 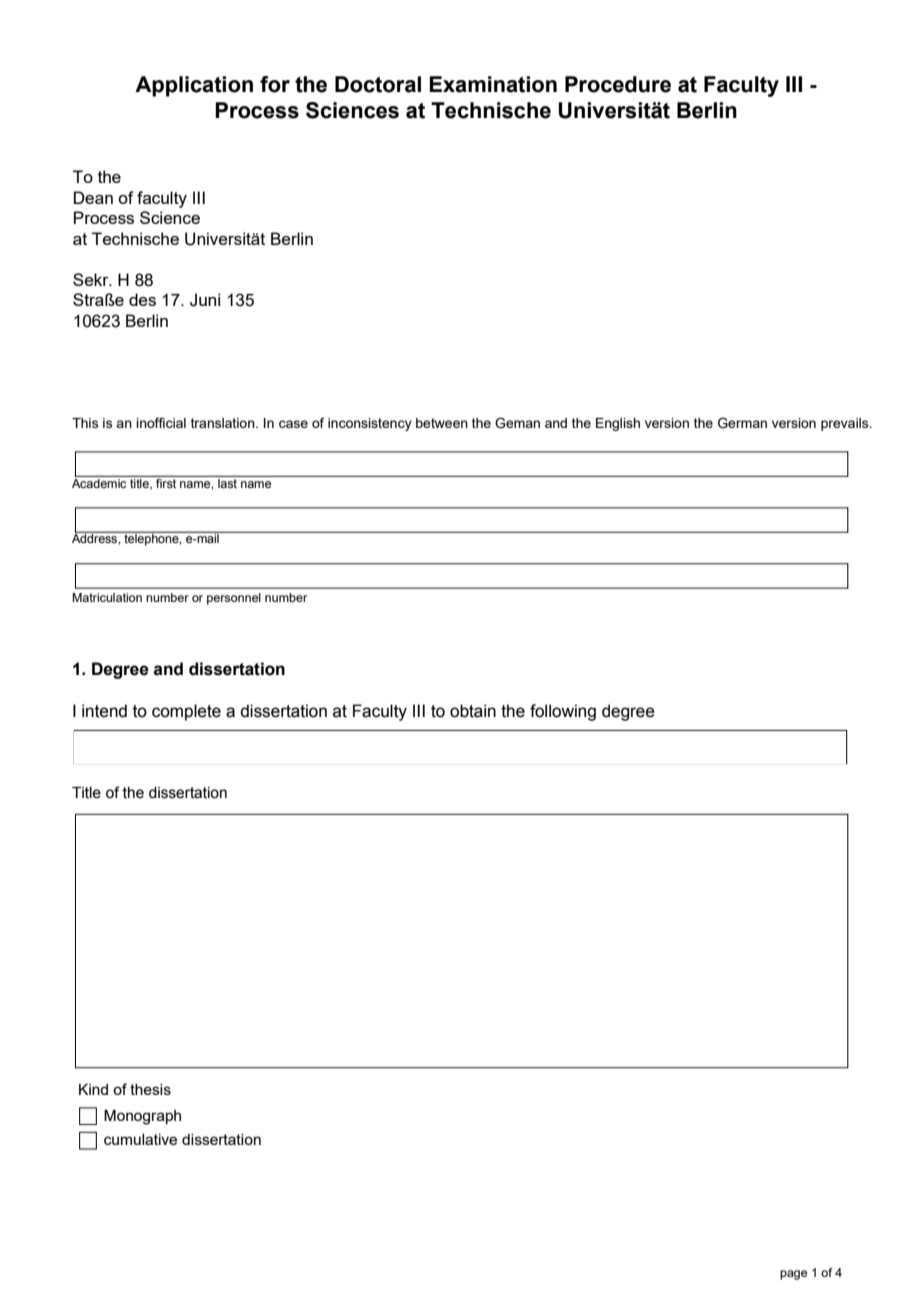 I want to click on Application, so click(x=194, y=86).
